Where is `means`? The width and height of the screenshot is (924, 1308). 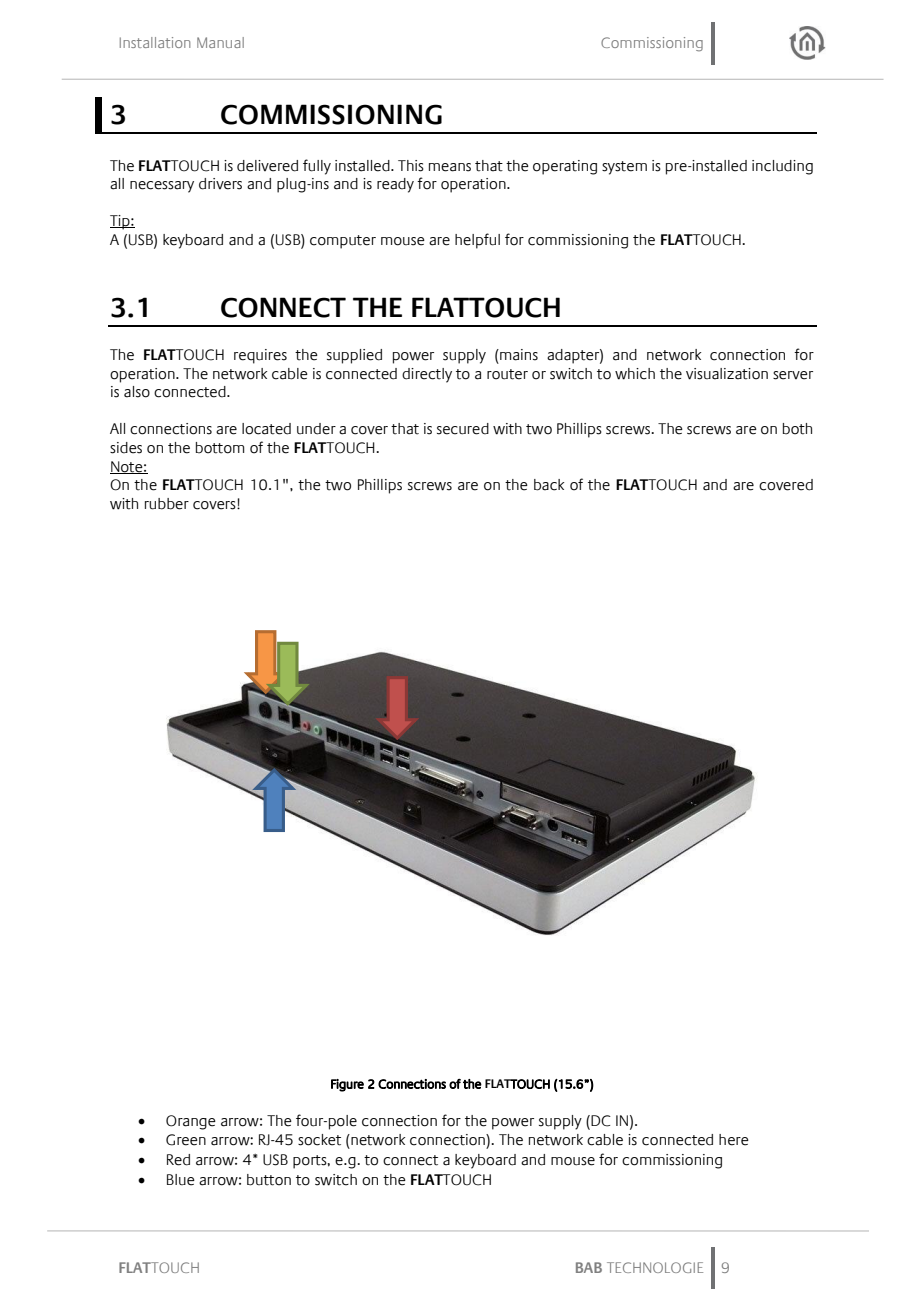 means is located at coordinates (450, 167).
